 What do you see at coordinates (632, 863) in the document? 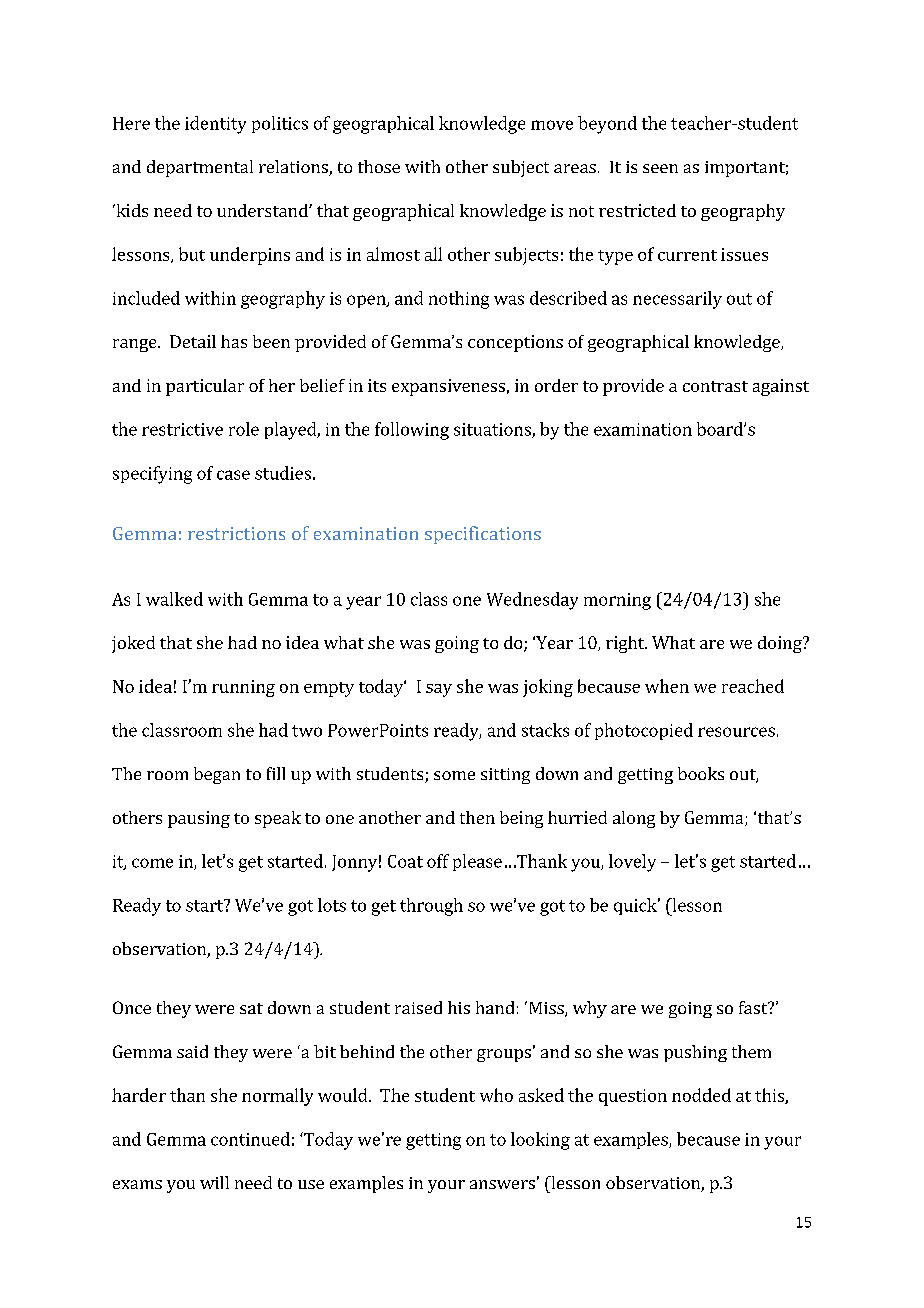
I see `lovely` at bounding box center [632, 863].
